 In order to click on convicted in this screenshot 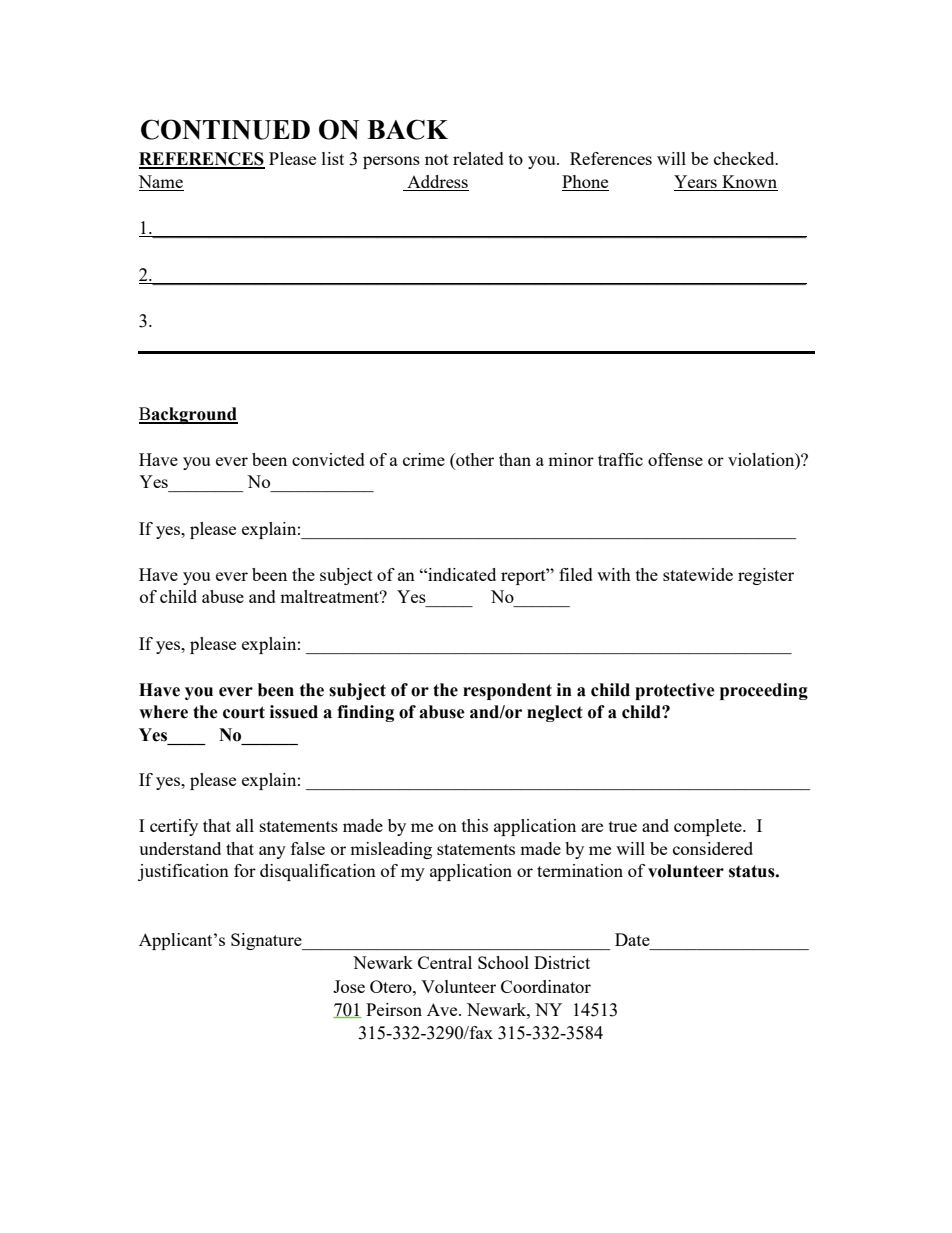, I will do `click(328, 459)`.
